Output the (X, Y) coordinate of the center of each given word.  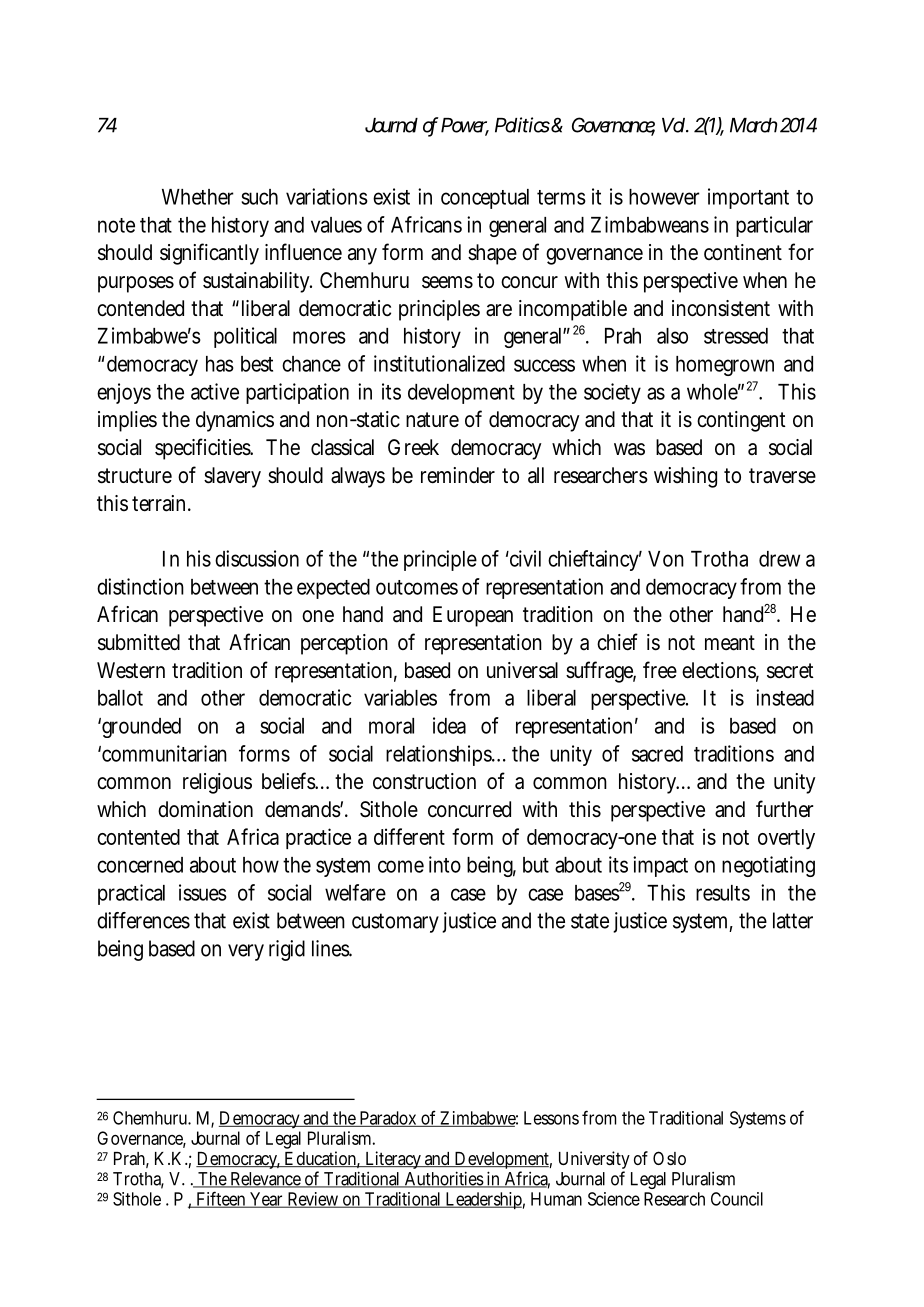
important (748, 198)
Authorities (443, 1179)
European (473, 616)
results (723, 893)
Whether (198, 197)
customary (395, 923)
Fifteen (220, 1199)
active (215, 391)
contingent (741, 421)
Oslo (669, 1158)
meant (730, 643)
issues (203, 892)
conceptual (485, 199)
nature (432, 420)
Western (131, 670)
